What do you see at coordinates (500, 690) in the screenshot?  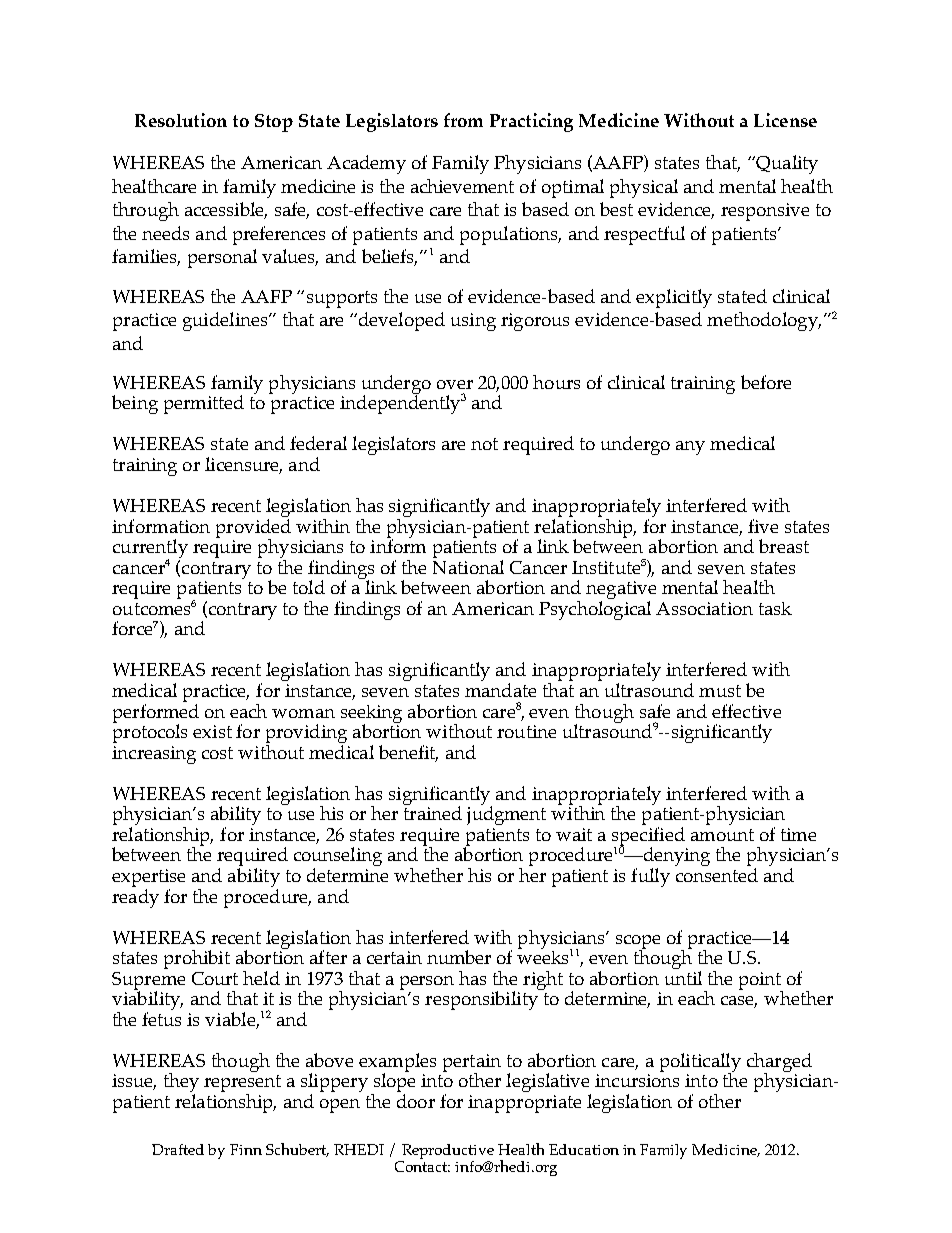 I see `mandate` at bounding box center [500, 690].
